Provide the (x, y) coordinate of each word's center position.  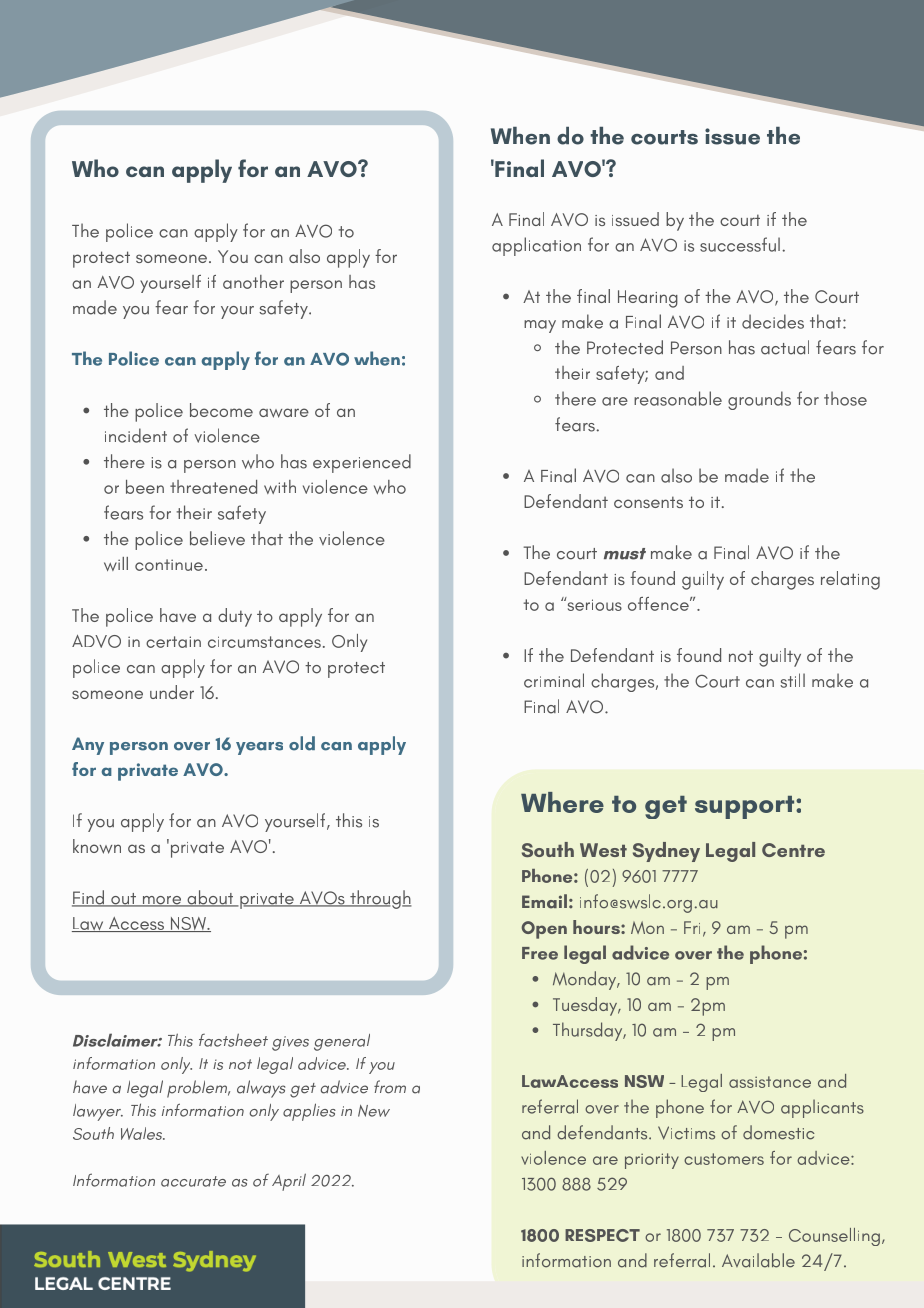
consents (648, 502)
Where (562, 802)
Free (540, 953)
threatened (213, 487)
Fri (692, 927)
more (162, 901)
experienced (362, 463)
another (253, 282)
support (746, 807)
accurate (193, 1181)
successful (740, 244)
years (259, 748)
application (536, 246)
